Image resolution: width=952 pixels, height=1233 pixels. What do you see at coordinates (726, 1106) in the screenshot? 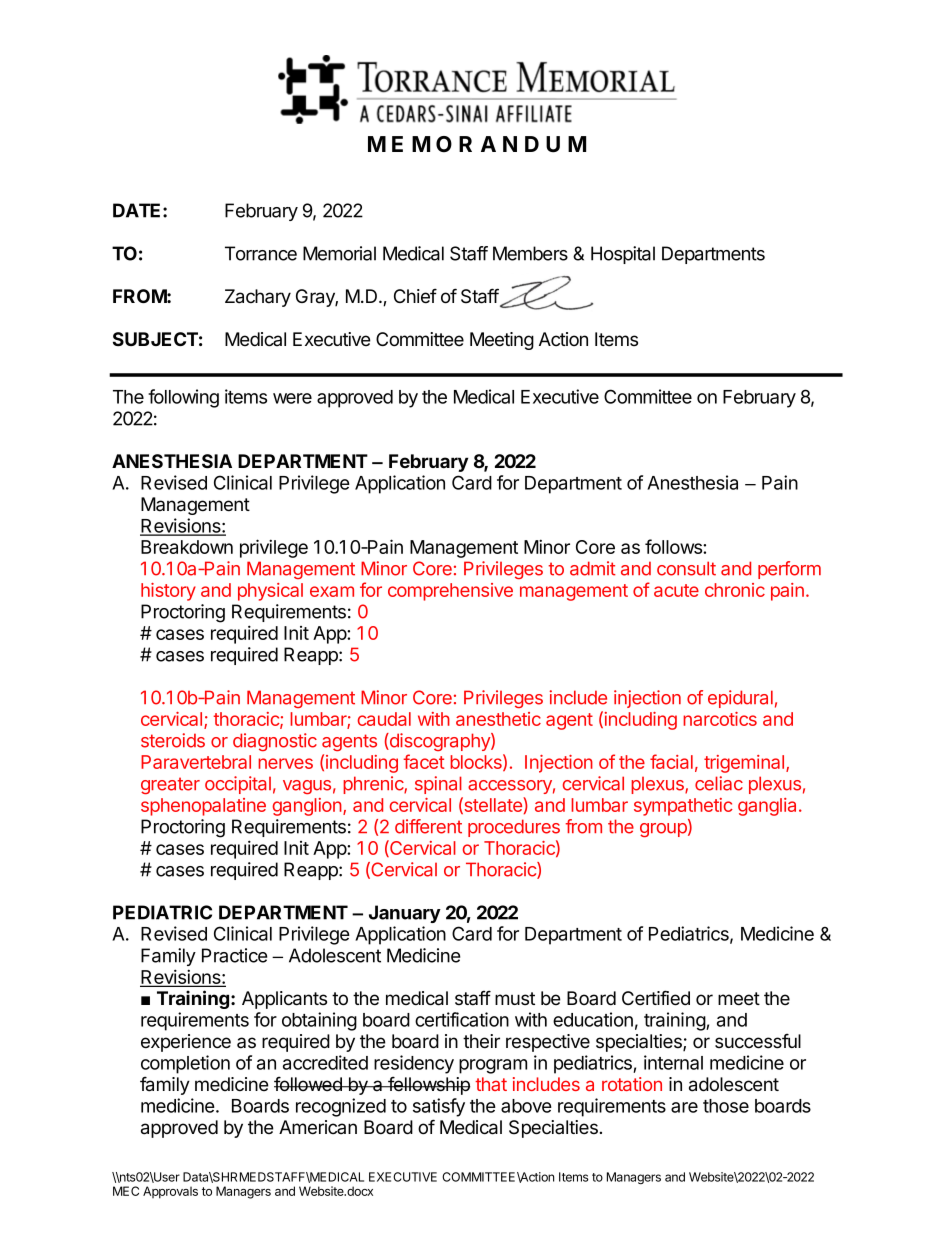
I see `those` at bounding box center [726, 1106].
